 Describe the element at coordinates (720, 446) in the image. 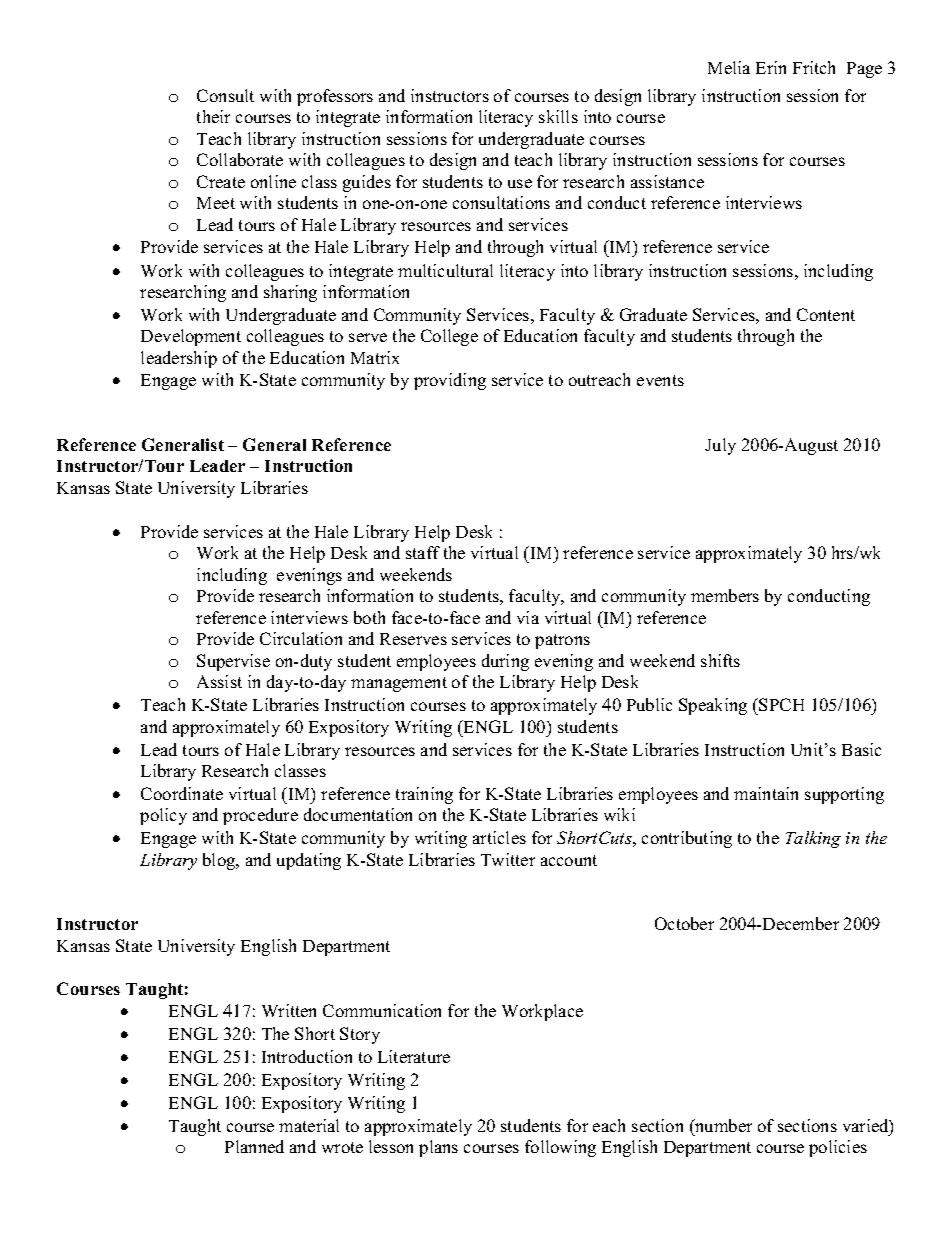

I see `July` at that location.
